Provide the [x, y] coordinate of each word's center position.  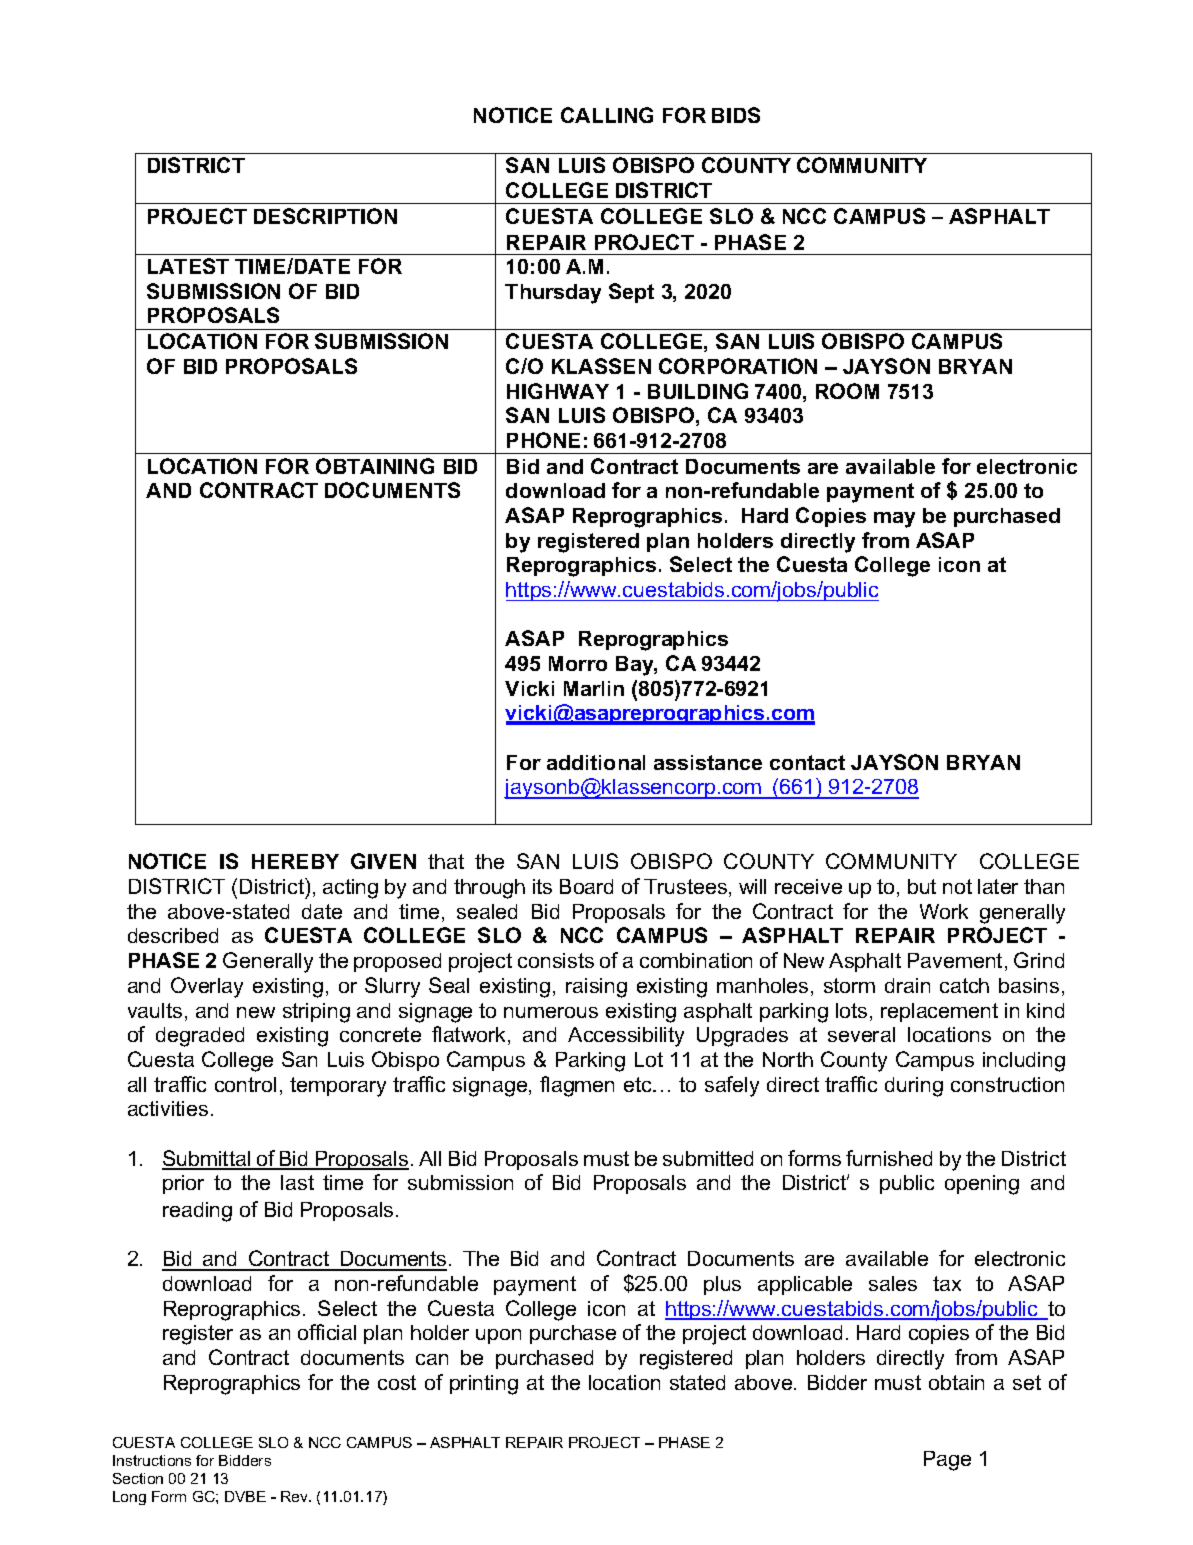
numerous [551, 1012]
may [894, 520]
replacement [939, 1012]
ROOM [847, 391]
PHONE [543, 440]
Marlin [594, 688]
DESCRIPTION [325, 216]
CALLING [607, 115]
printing [484, 1385]
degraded [200, 1037]
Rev [295, 1496]
